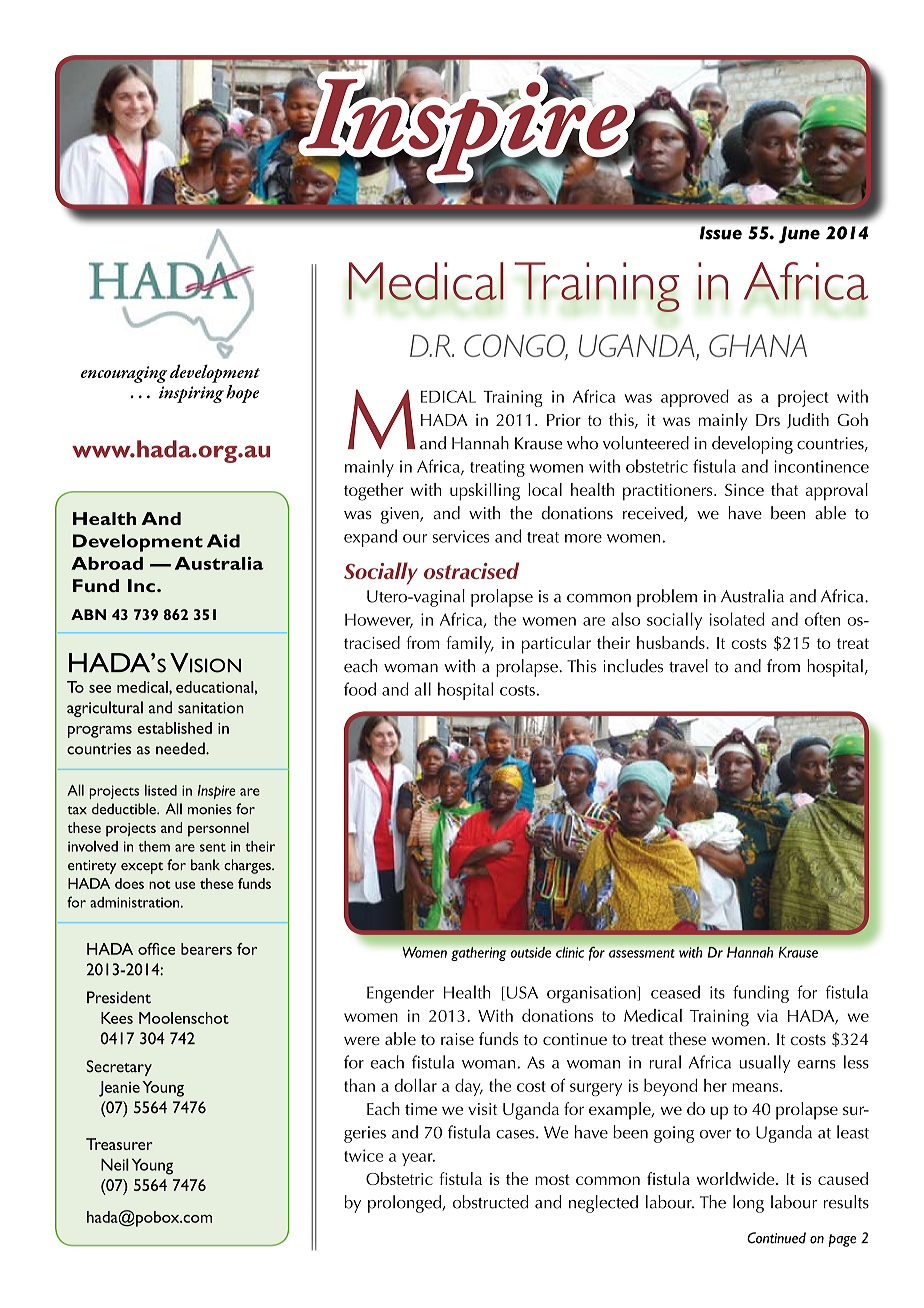 The height and width of the page is (1308, 924). Describe the element at coordinates (516, 347) in the page. I see `CONGO` at that location.
